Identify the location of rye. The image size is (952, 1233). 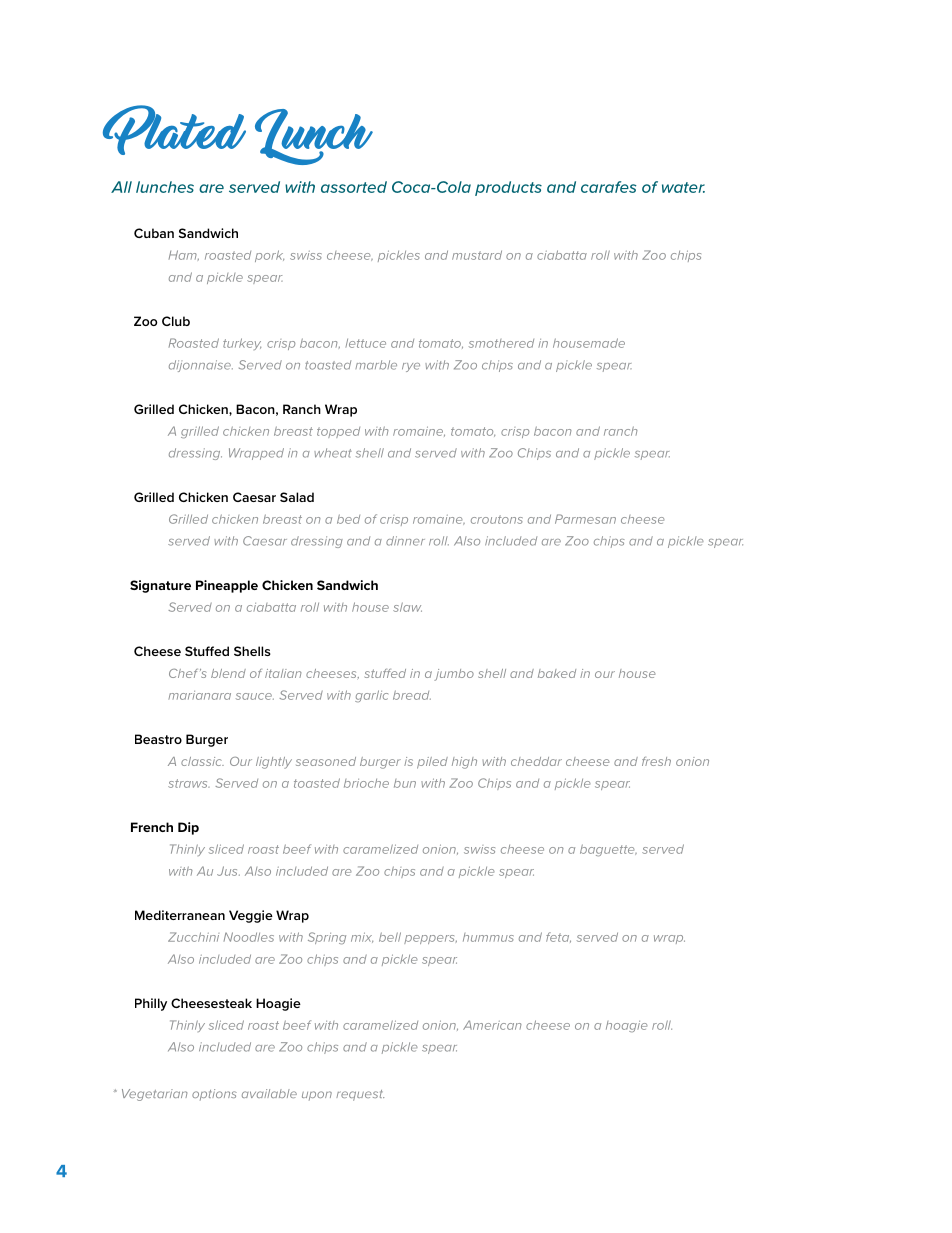
(411, 367).
